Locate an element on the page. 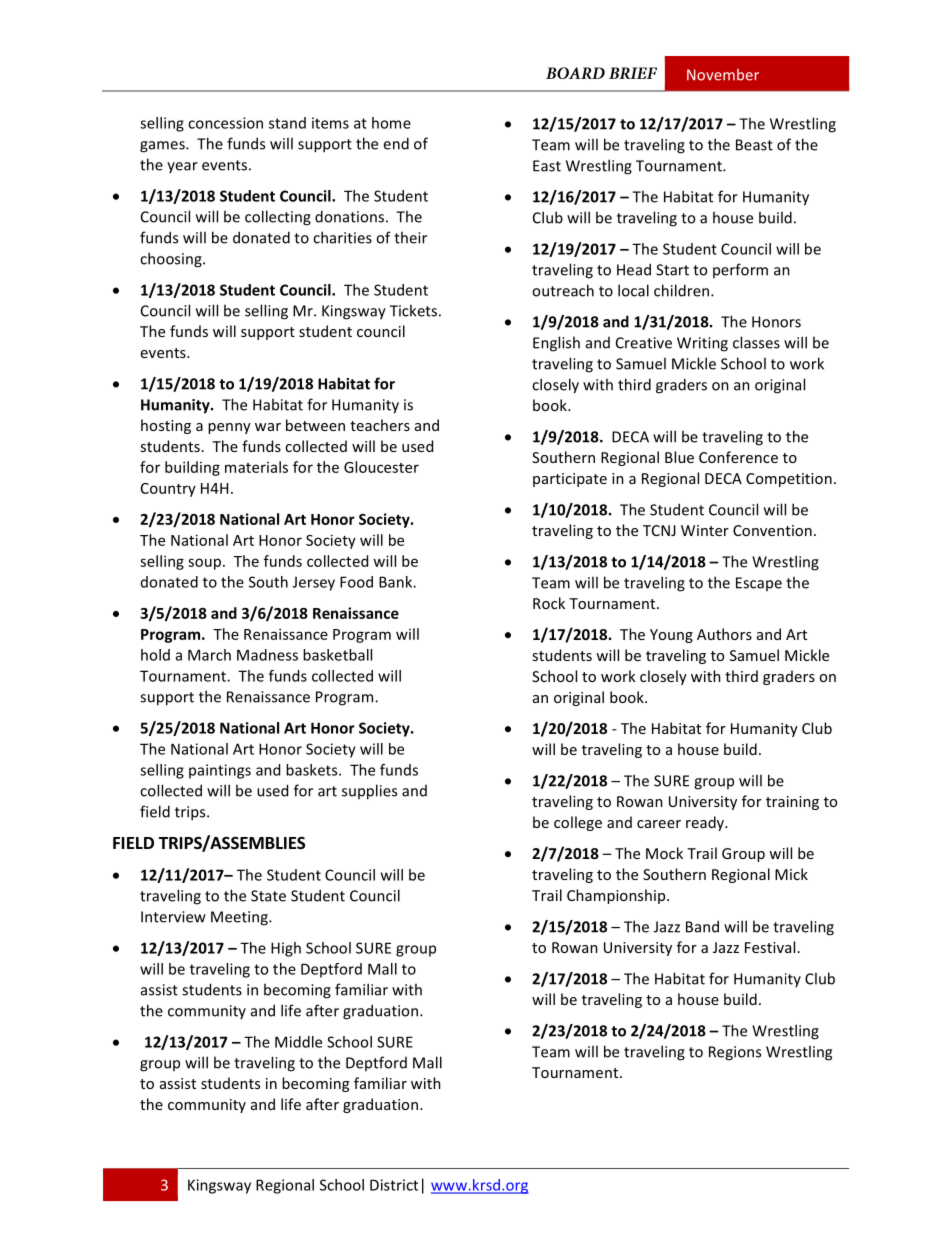 This image has height=1233, width=952. ready is located at coordinates (706, 823).
